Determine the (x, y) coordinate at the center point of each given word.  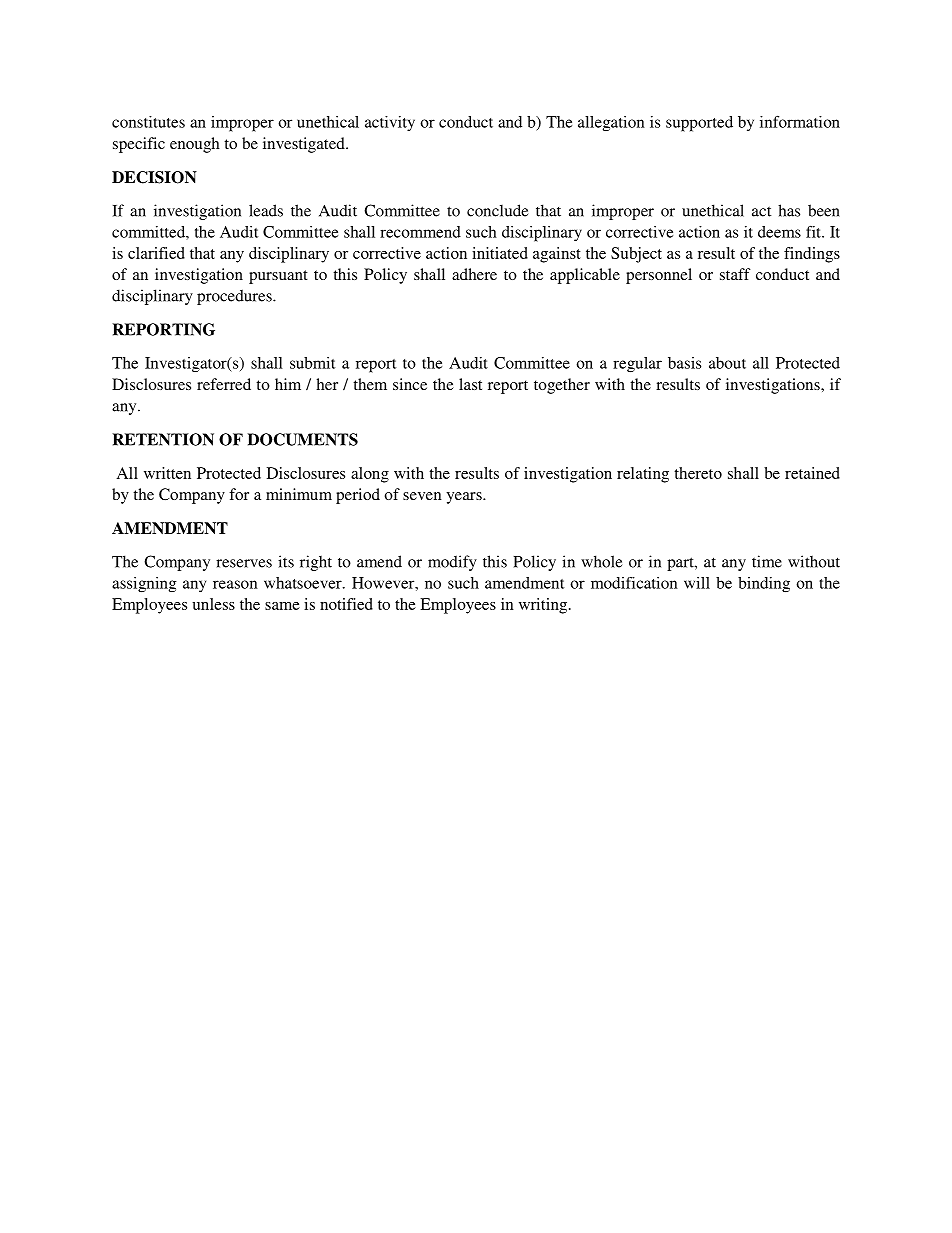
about (727, 363)
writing (544, 606)
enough (195, 145)
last (470, 384)
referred (224, 384)
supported (699, 124)
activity (390, 123)
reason (235, 584)
